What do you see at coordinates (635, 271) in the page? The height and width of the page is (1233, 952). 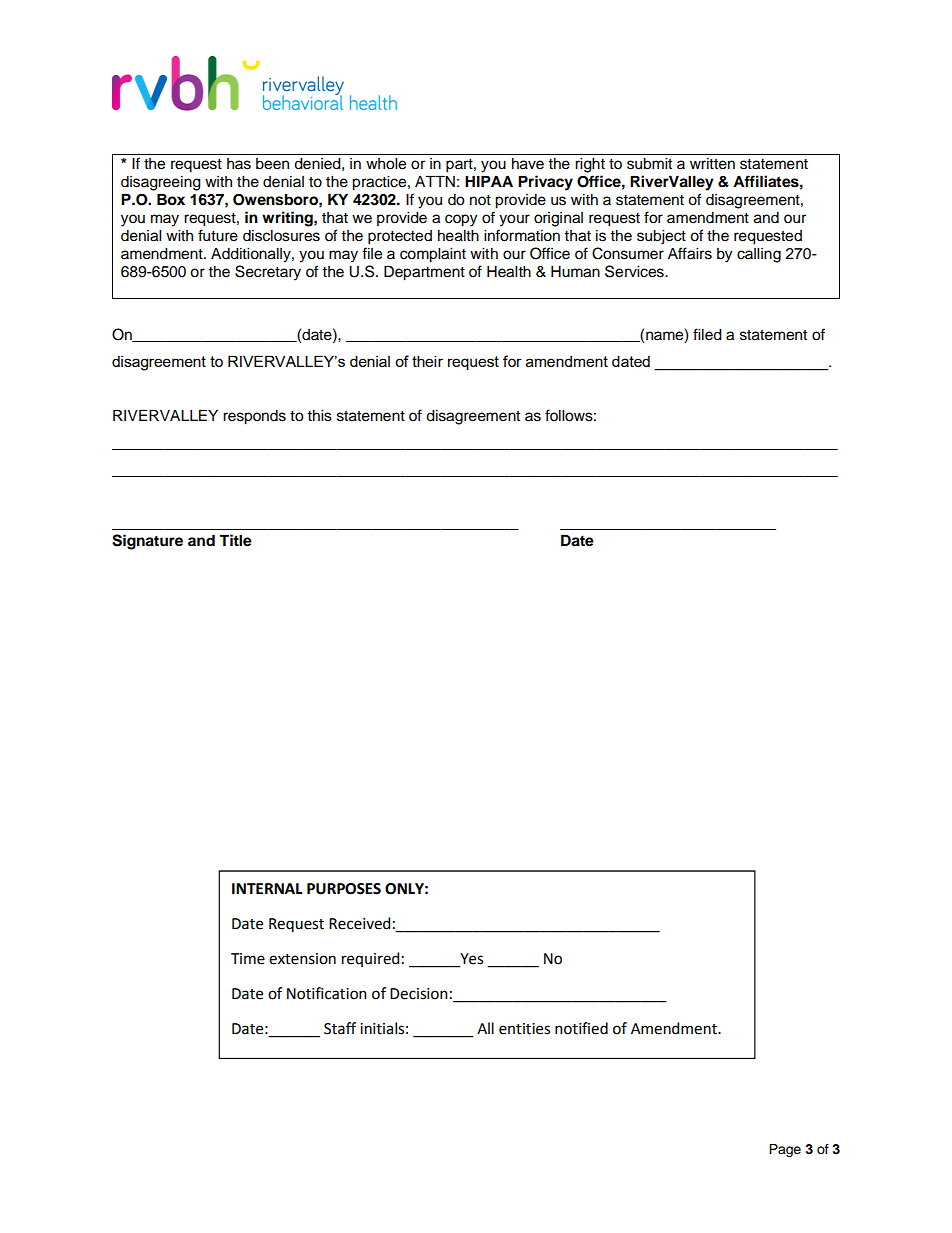 I see `Services` at bounding box center [635, 271].
